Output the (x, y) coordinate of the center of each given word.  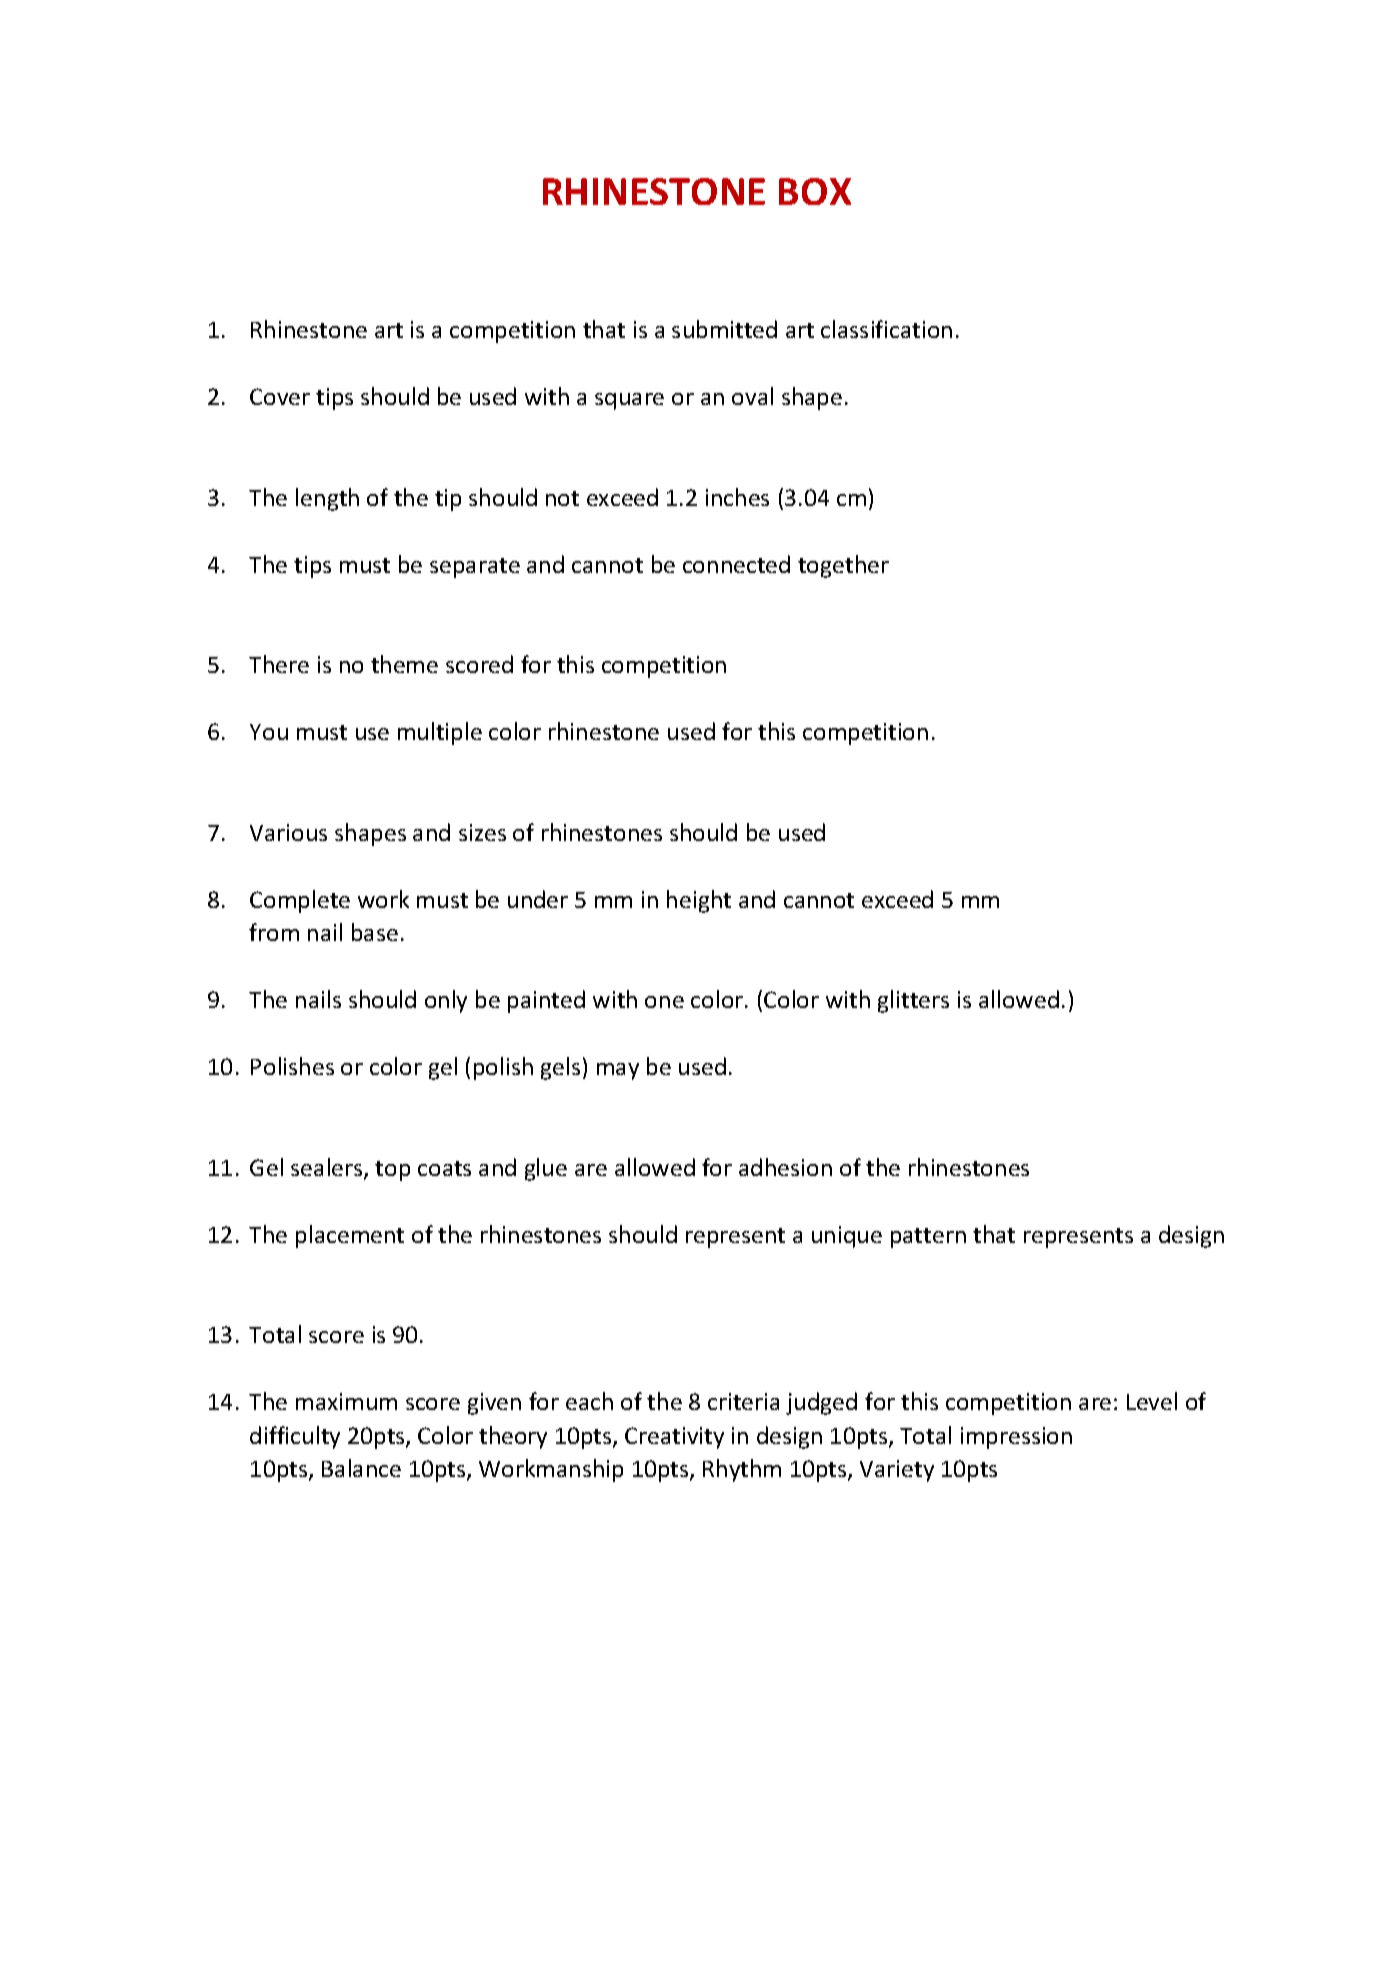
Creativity (674, 1438)
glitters (913, 1001)
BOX (815, 191)
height (699, 901)
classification (886, 329)
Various (288, 832)
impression (1016, 1438)
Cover (280, 396)
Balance (361, 1468)
